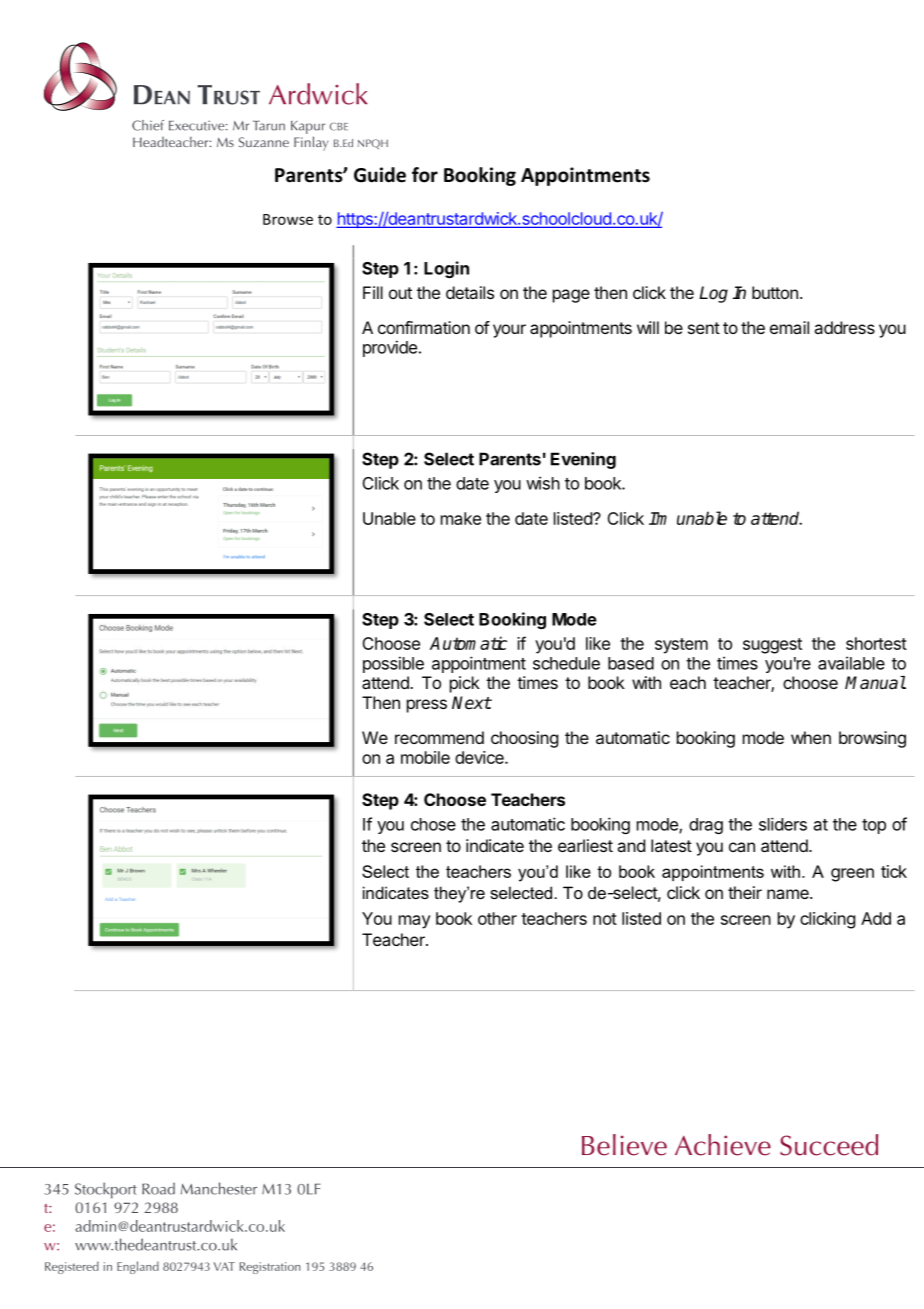  What do you see at coordinates (380, 175) in the screenshot?
I see `Guide` at bounding box center [380, 175].
